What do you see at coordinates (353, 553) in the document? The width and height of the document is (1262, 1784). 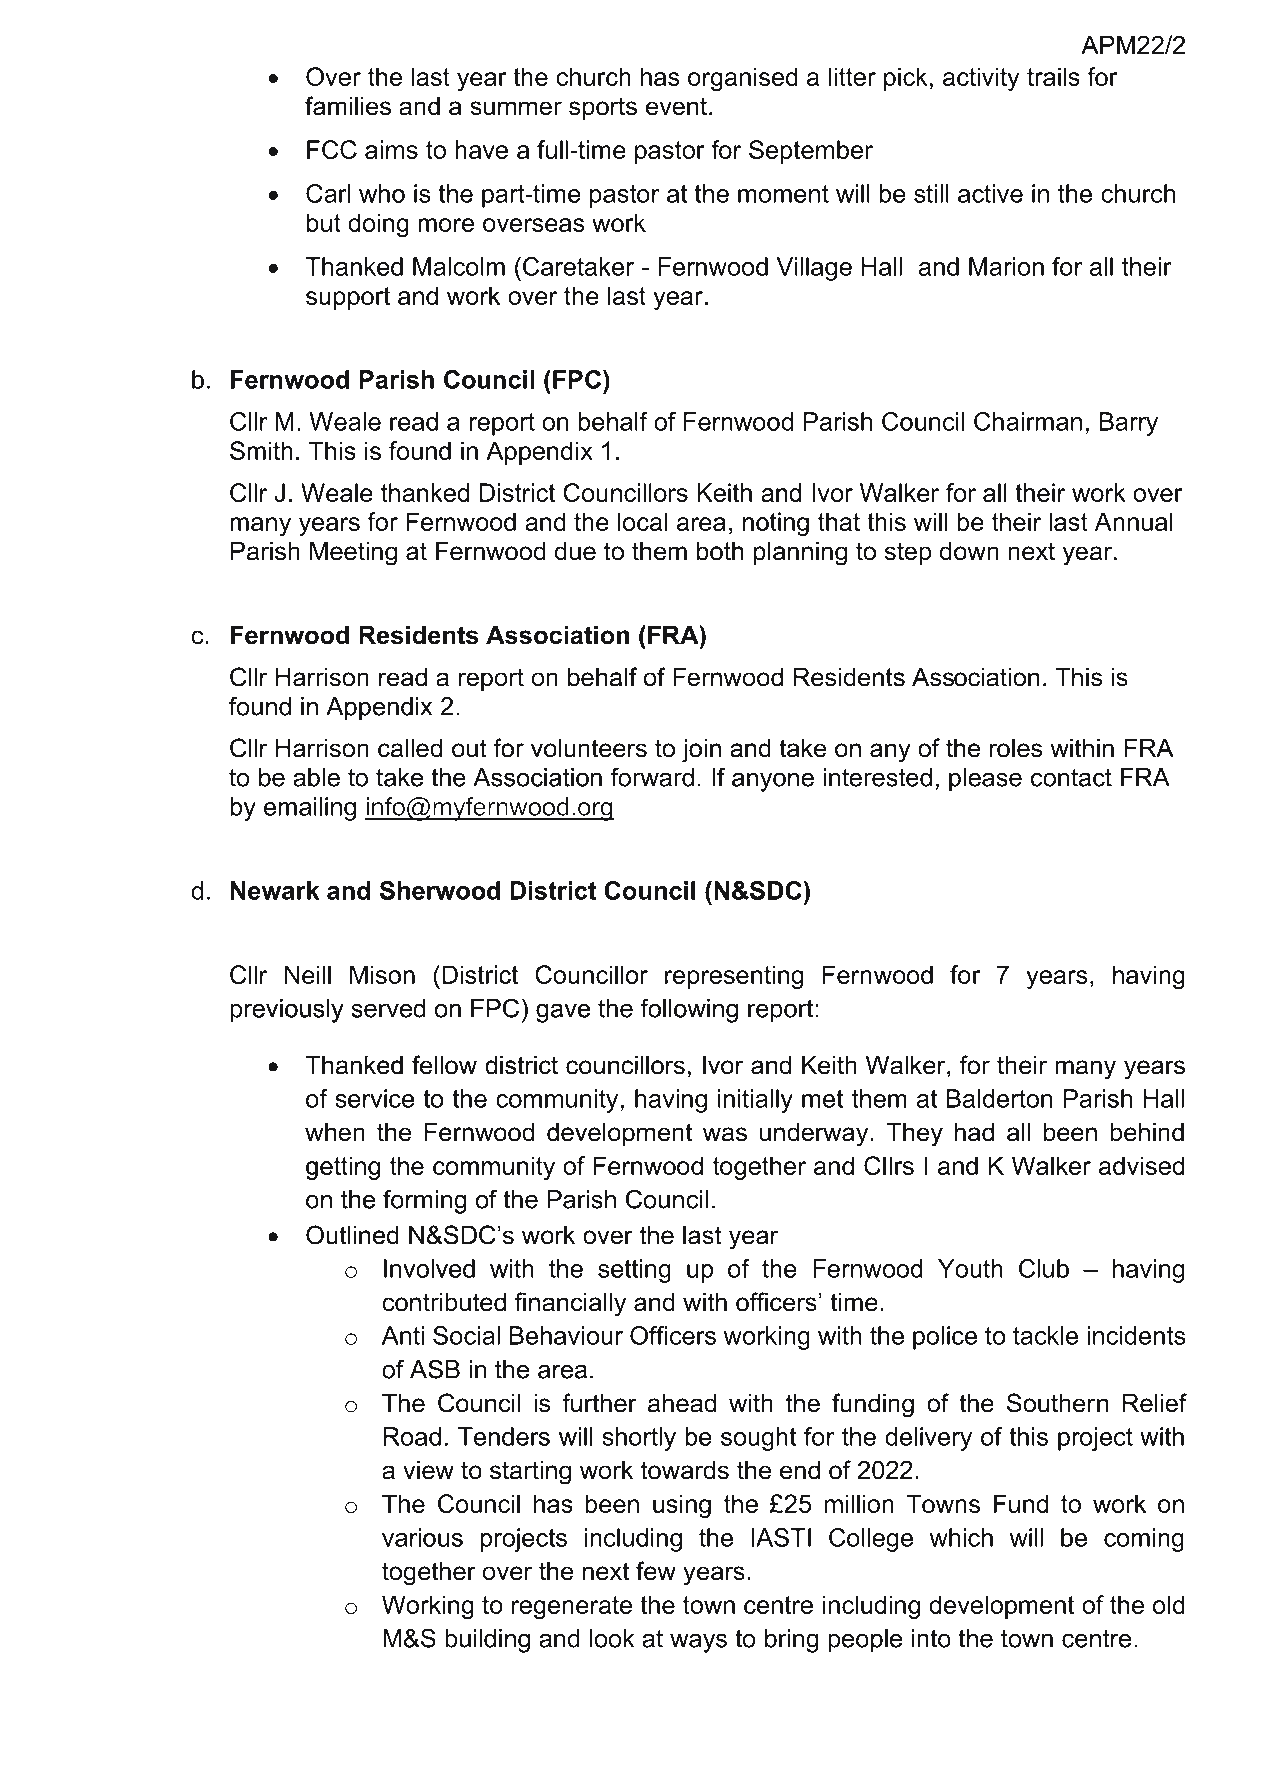 I see `Meeting` at bounding box center [353, 553].
